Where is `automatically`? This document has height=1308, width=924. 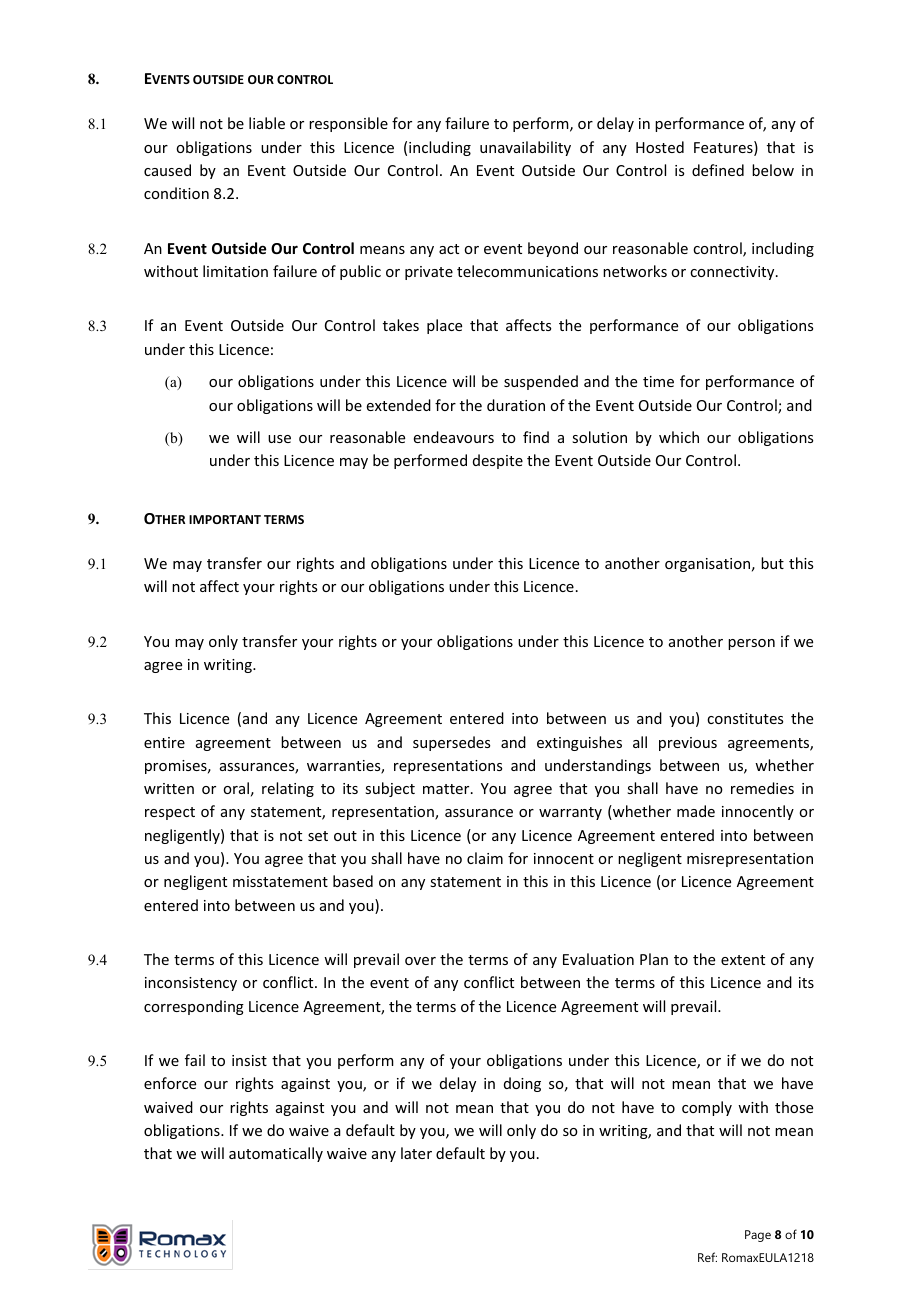
automatically is located at coordinates (276, 1154).
